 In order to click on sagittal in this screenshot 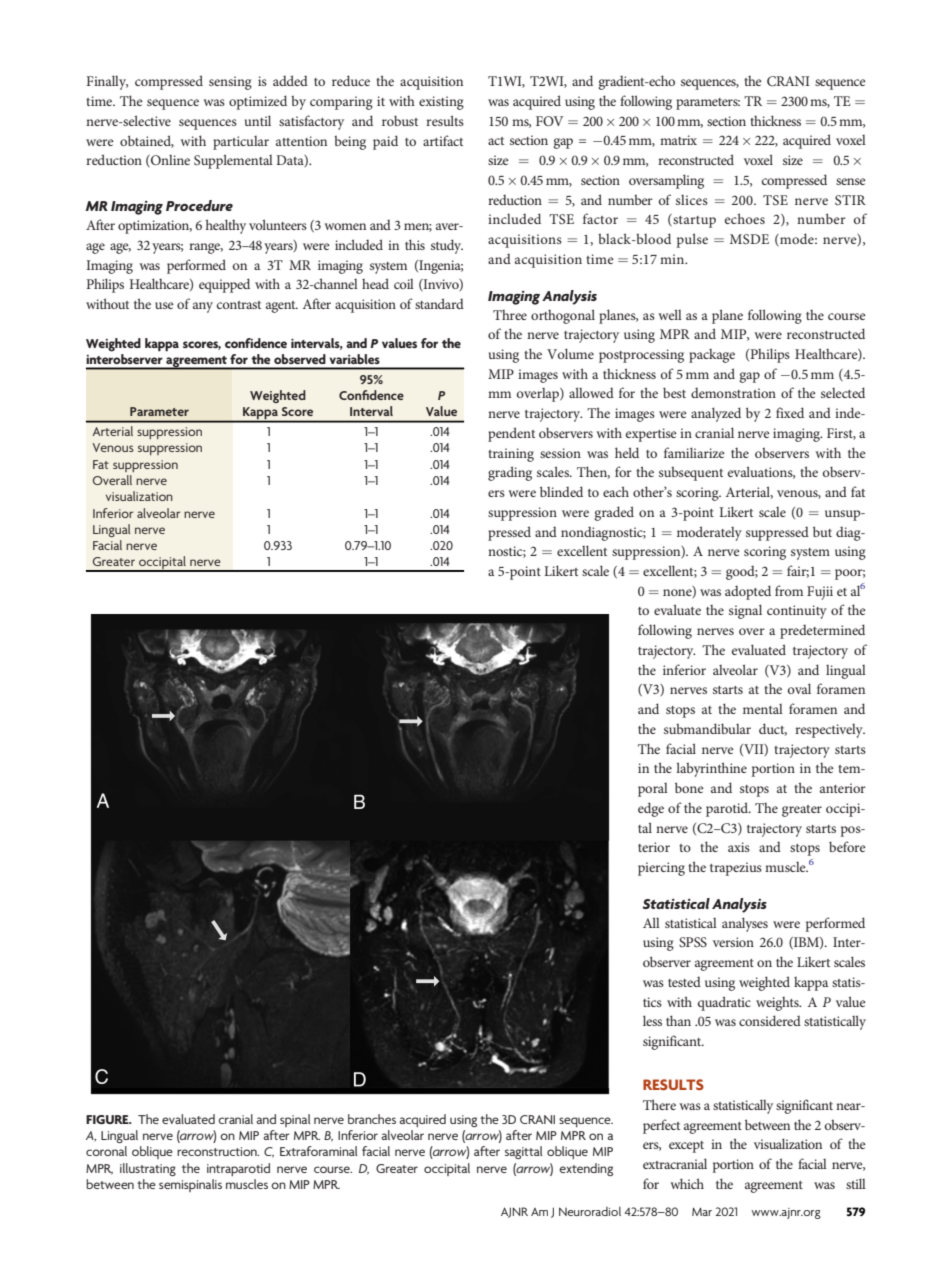, I will do `click(524, 1152)`.
